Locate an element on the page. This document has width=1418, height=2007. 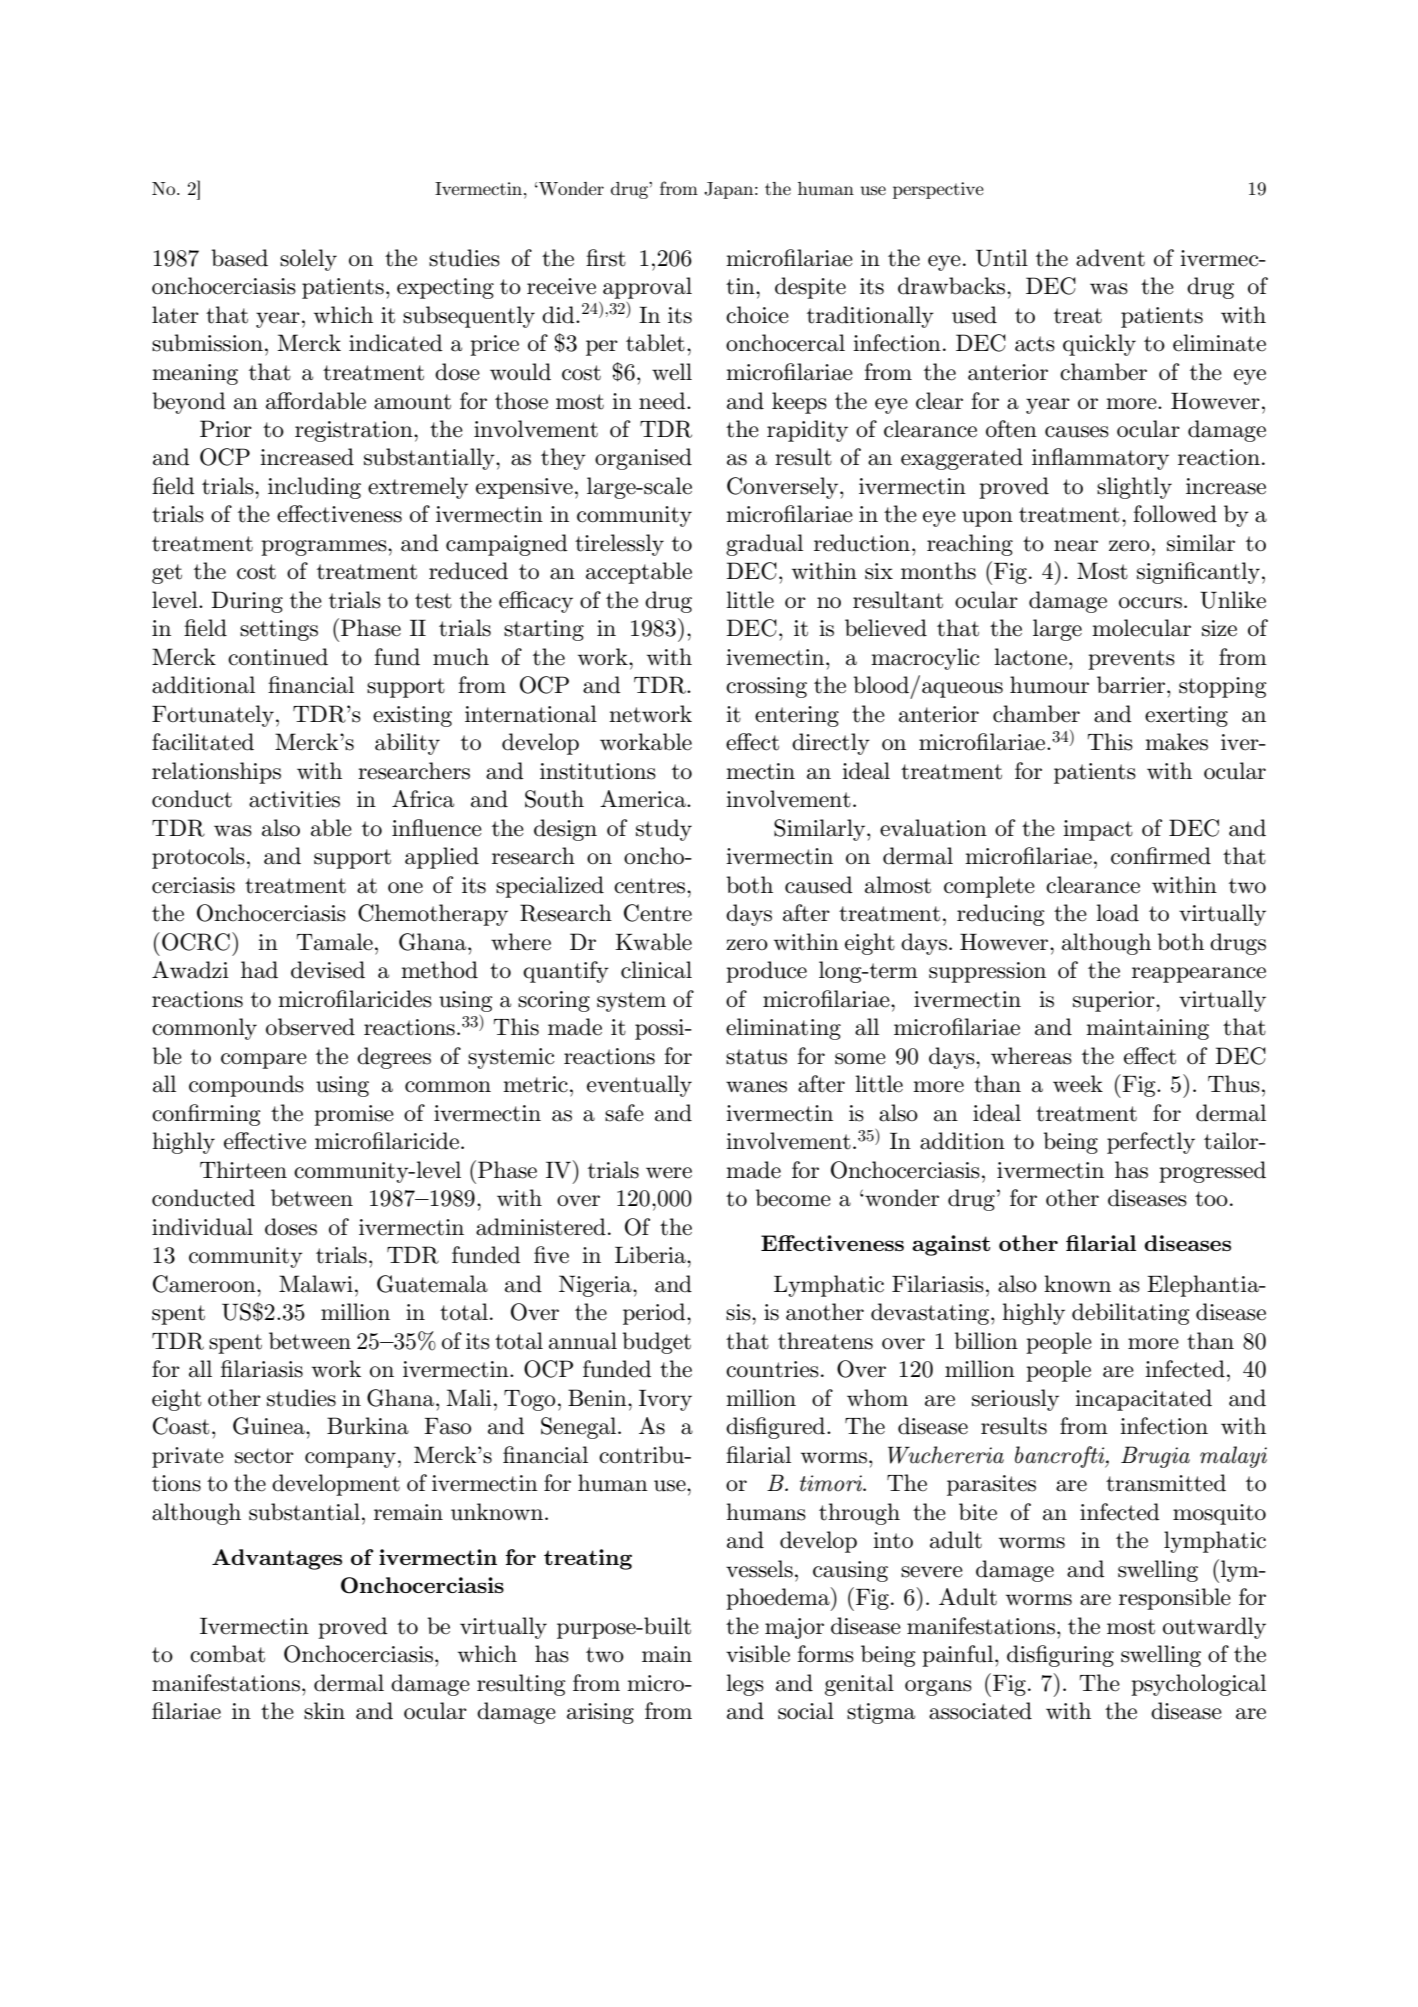
solely is located at coordinates (308, 260).
